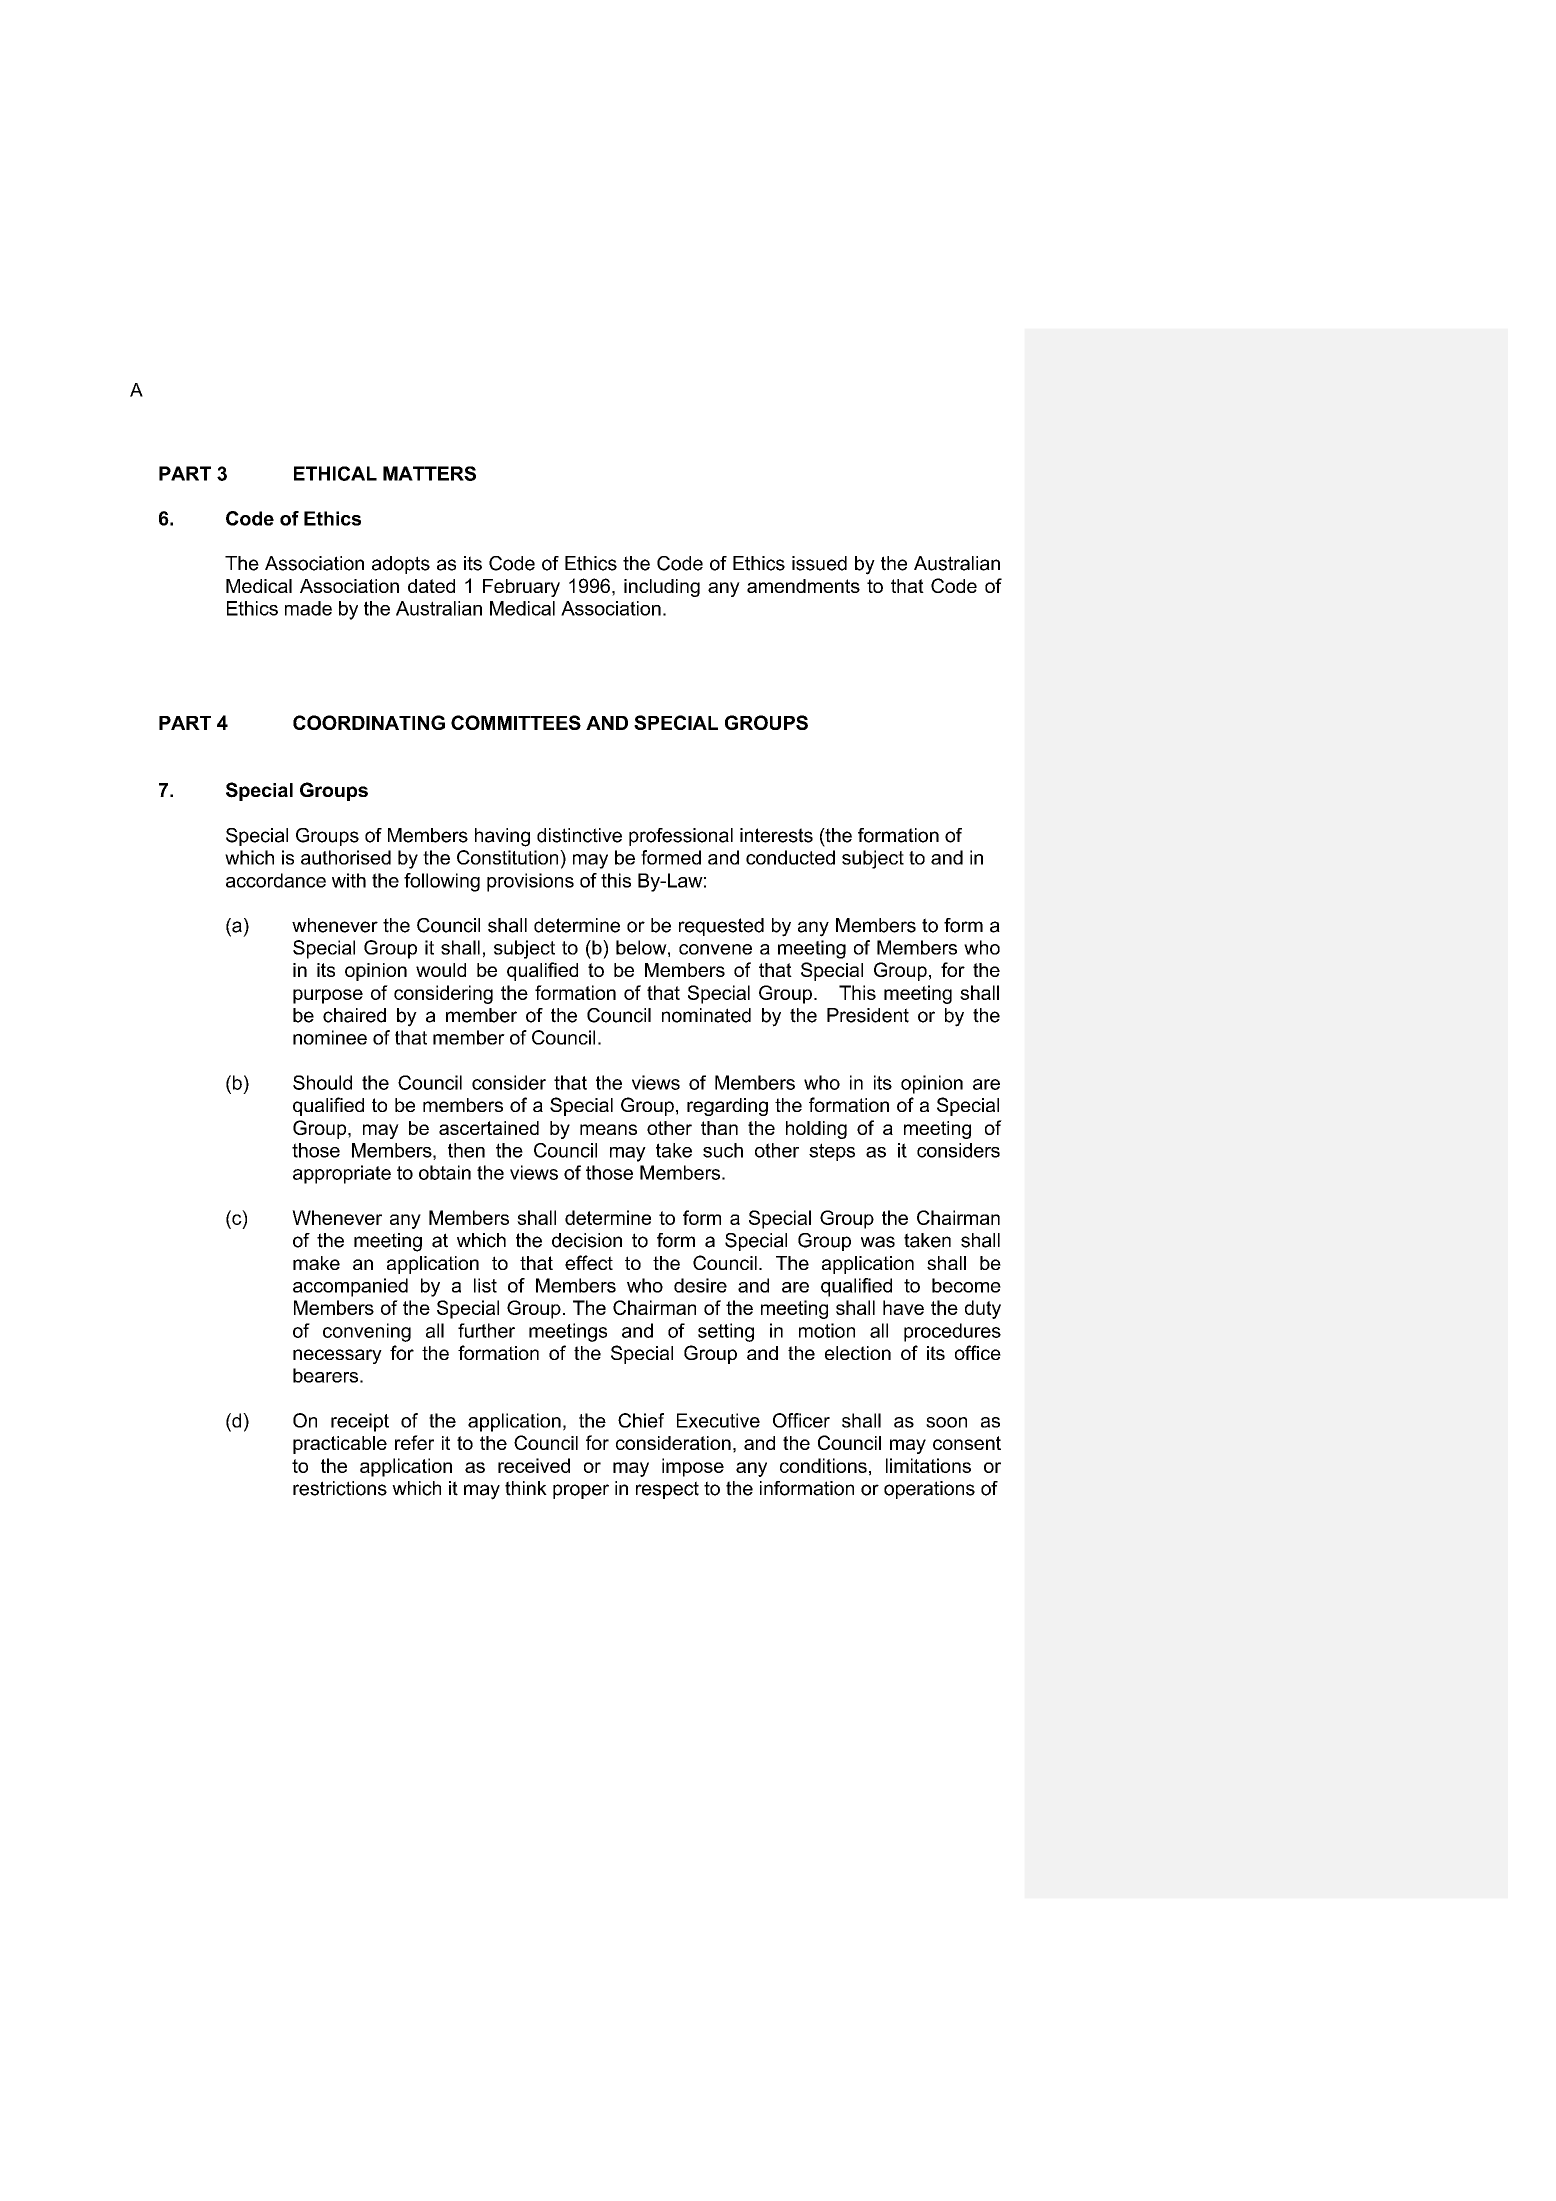 The image size is (1556, 2201). What do you see at coordinates (340, 1445) in the image?
I see `practicable` at bounding box center [340, 1445].
